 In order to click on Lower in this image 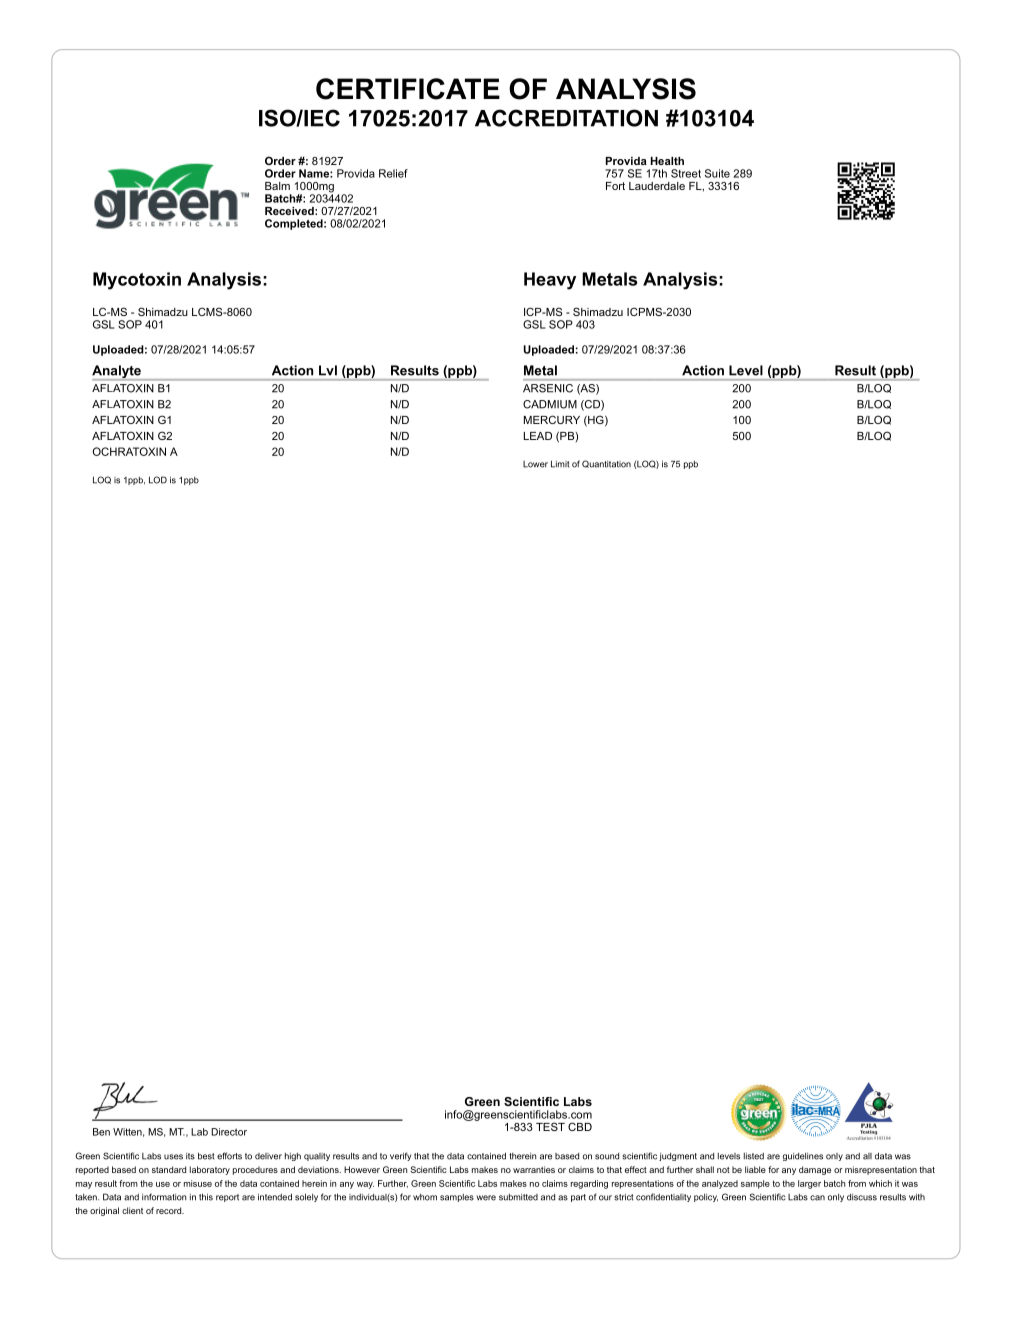, I will do `click(535, 464)`.
